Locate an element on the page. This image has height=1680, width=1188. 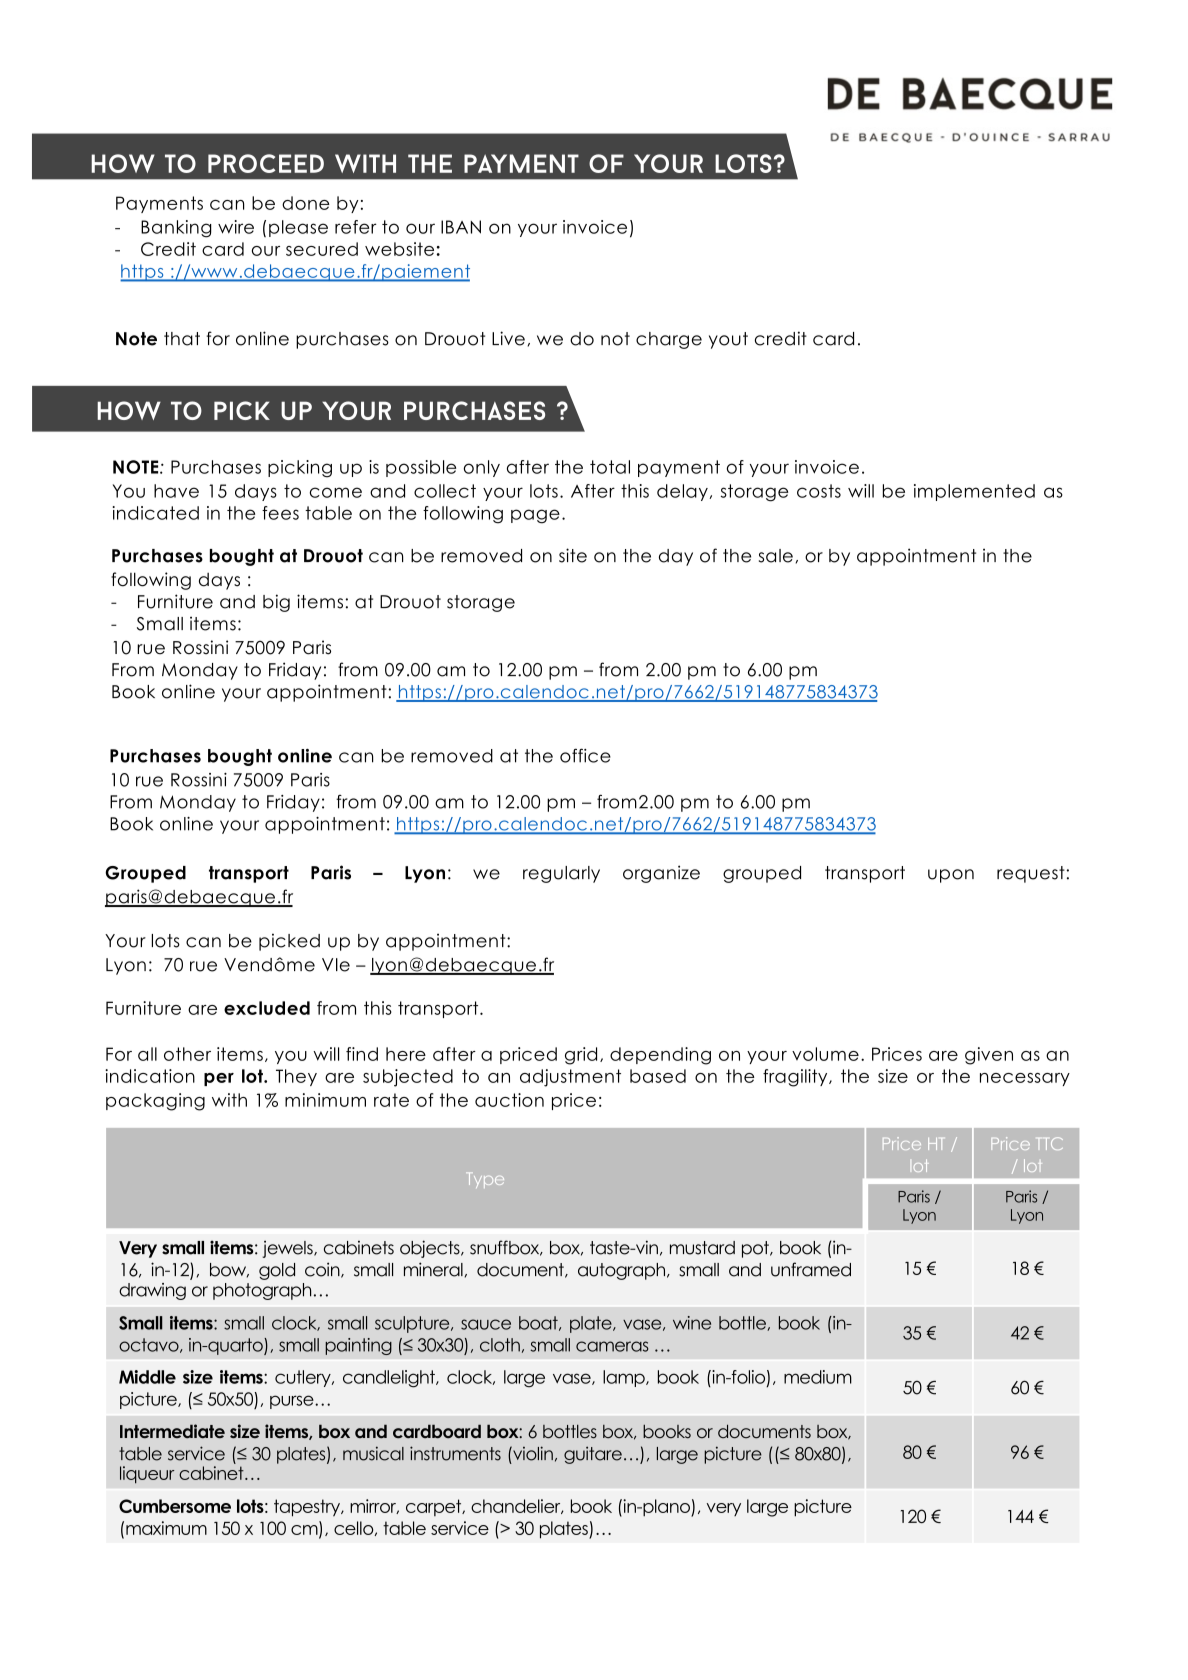
medium is located at coordinates (818, 1377).
